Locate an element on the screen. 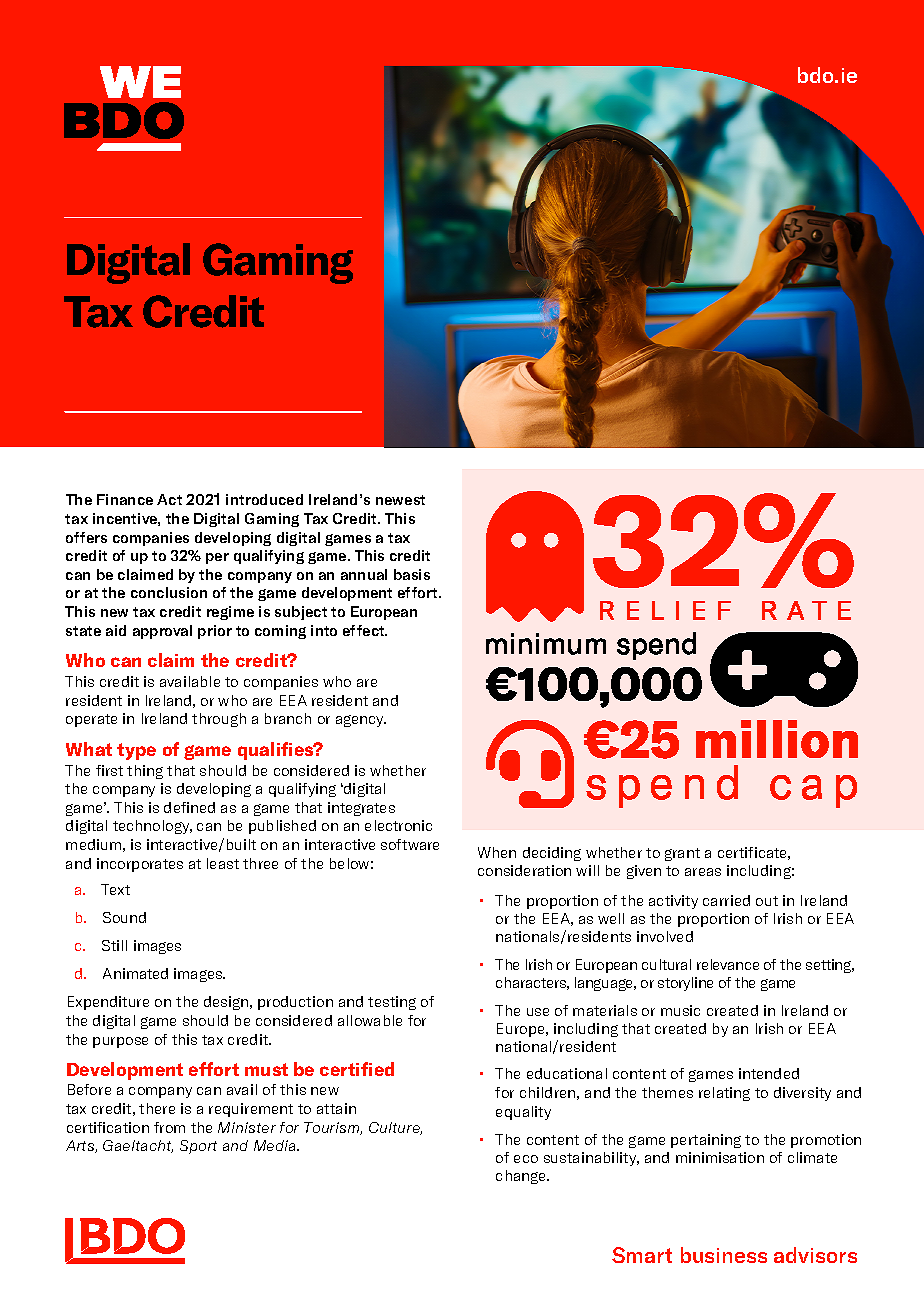 The width and height of the screenshot is (924, 1308). effect is located at coordinates (365, 630).
